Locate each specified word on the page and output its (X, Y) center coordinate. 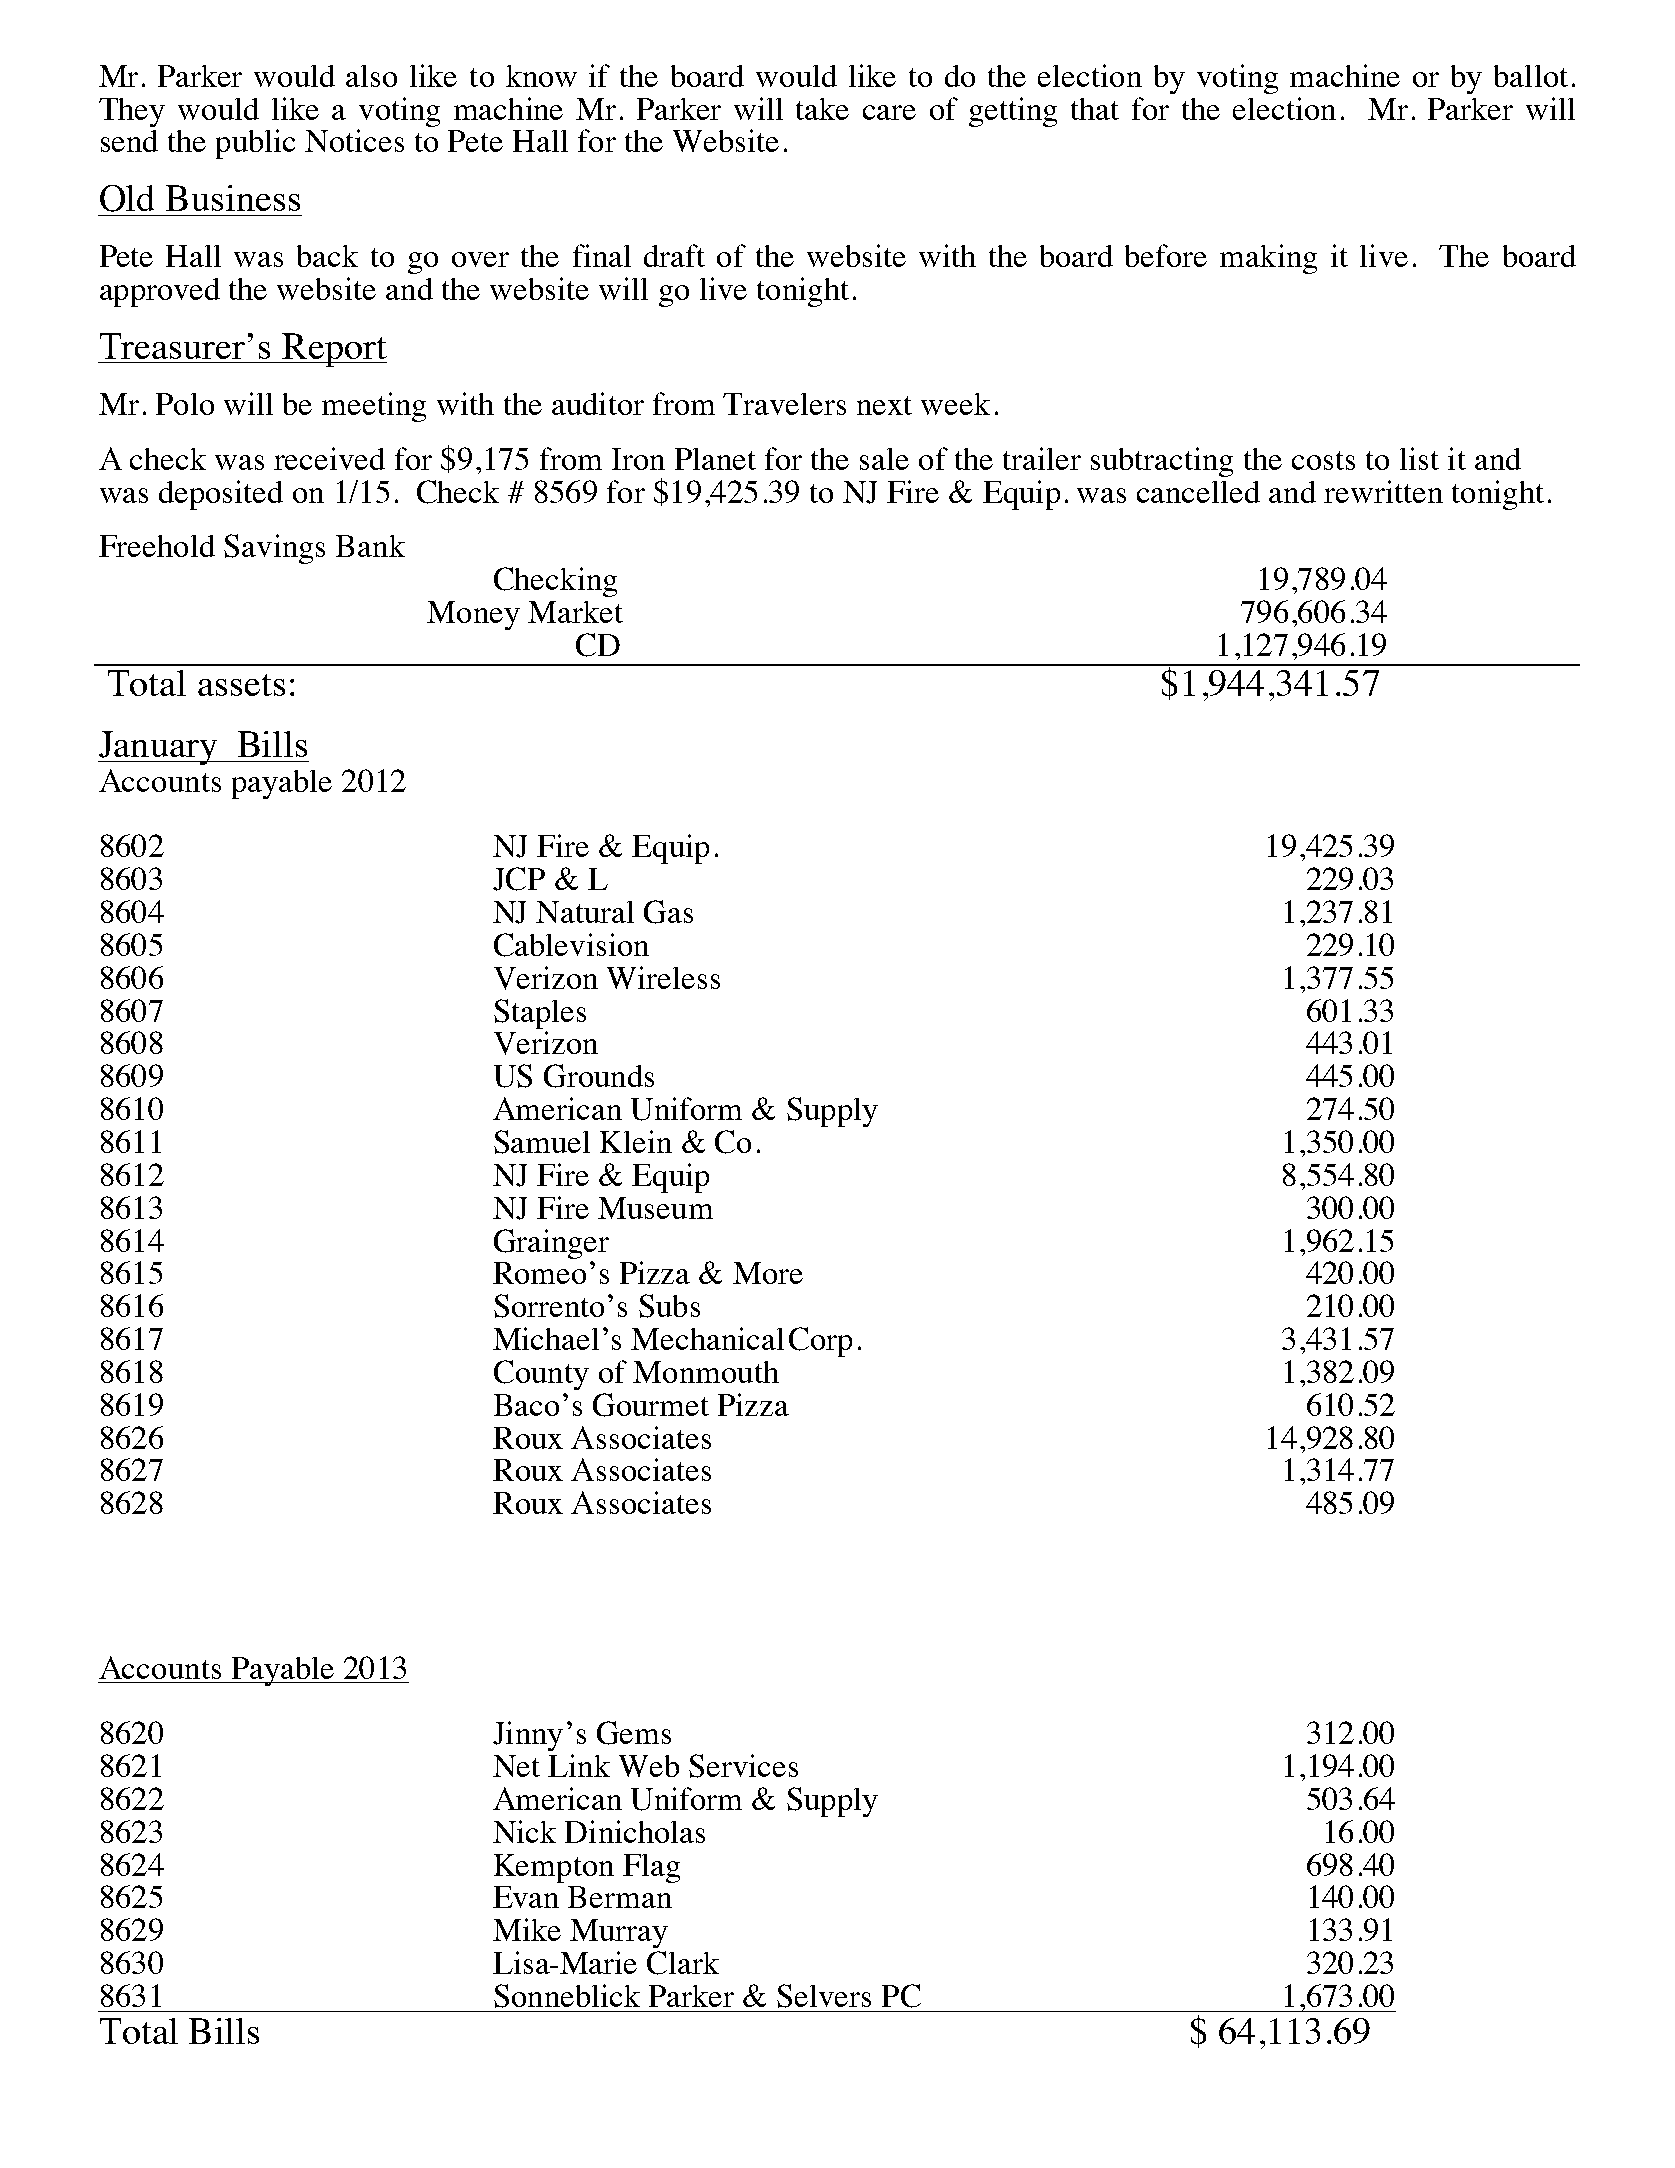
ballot (1531, 76)
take (822, 109)
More (768, 1273)
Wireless (663, 977)
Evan (526, 1897)
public (255, 144)
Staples (540, 1014)
